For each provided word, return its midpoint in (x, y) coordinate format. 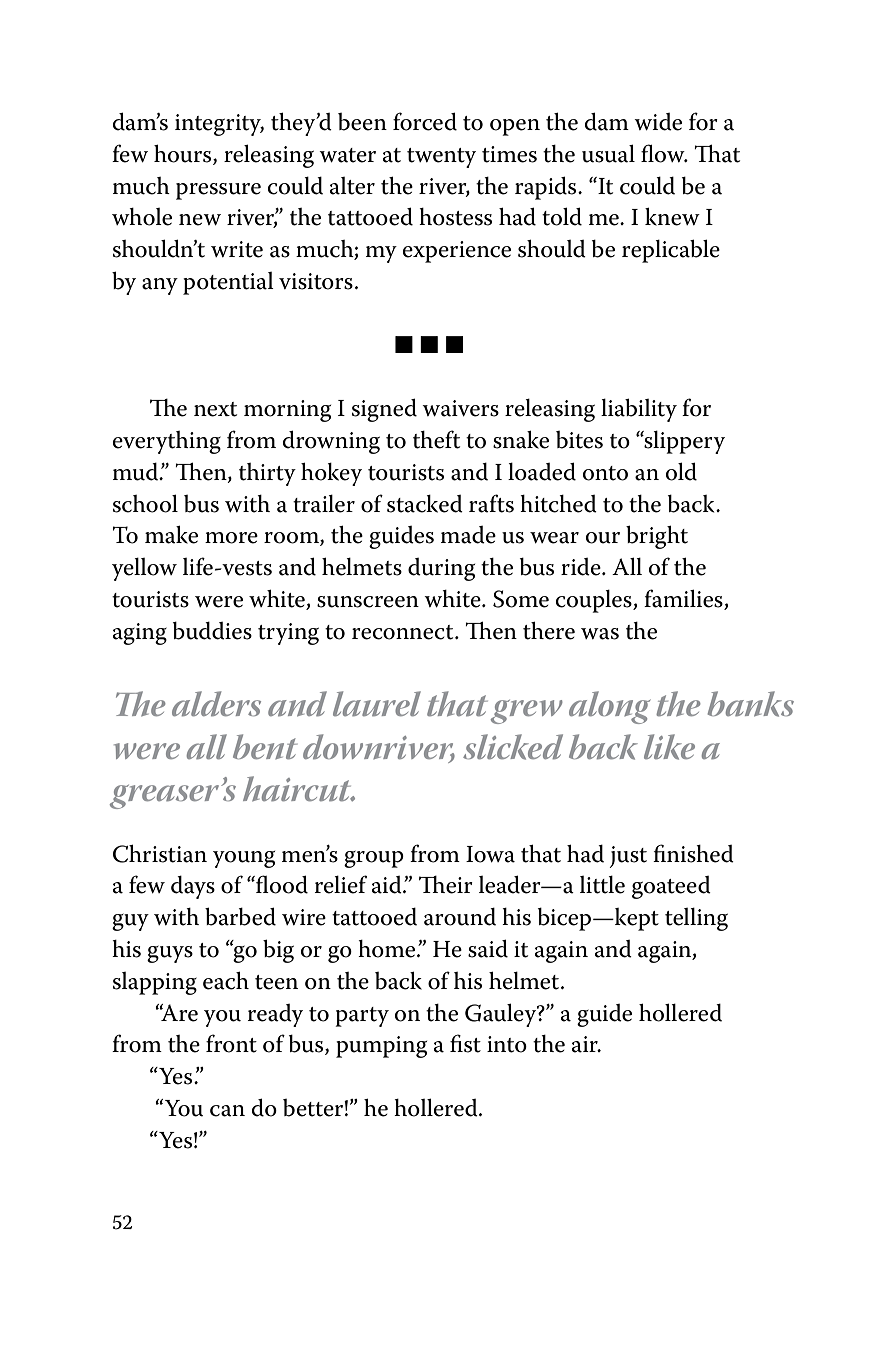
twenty (441, 158)
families (684, 599)
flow (664, 153)
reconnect (404, 632)
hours (184, 154)
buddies (212, 630)
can (227, 1111)
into (507, 1044)
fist (465, 1043)
